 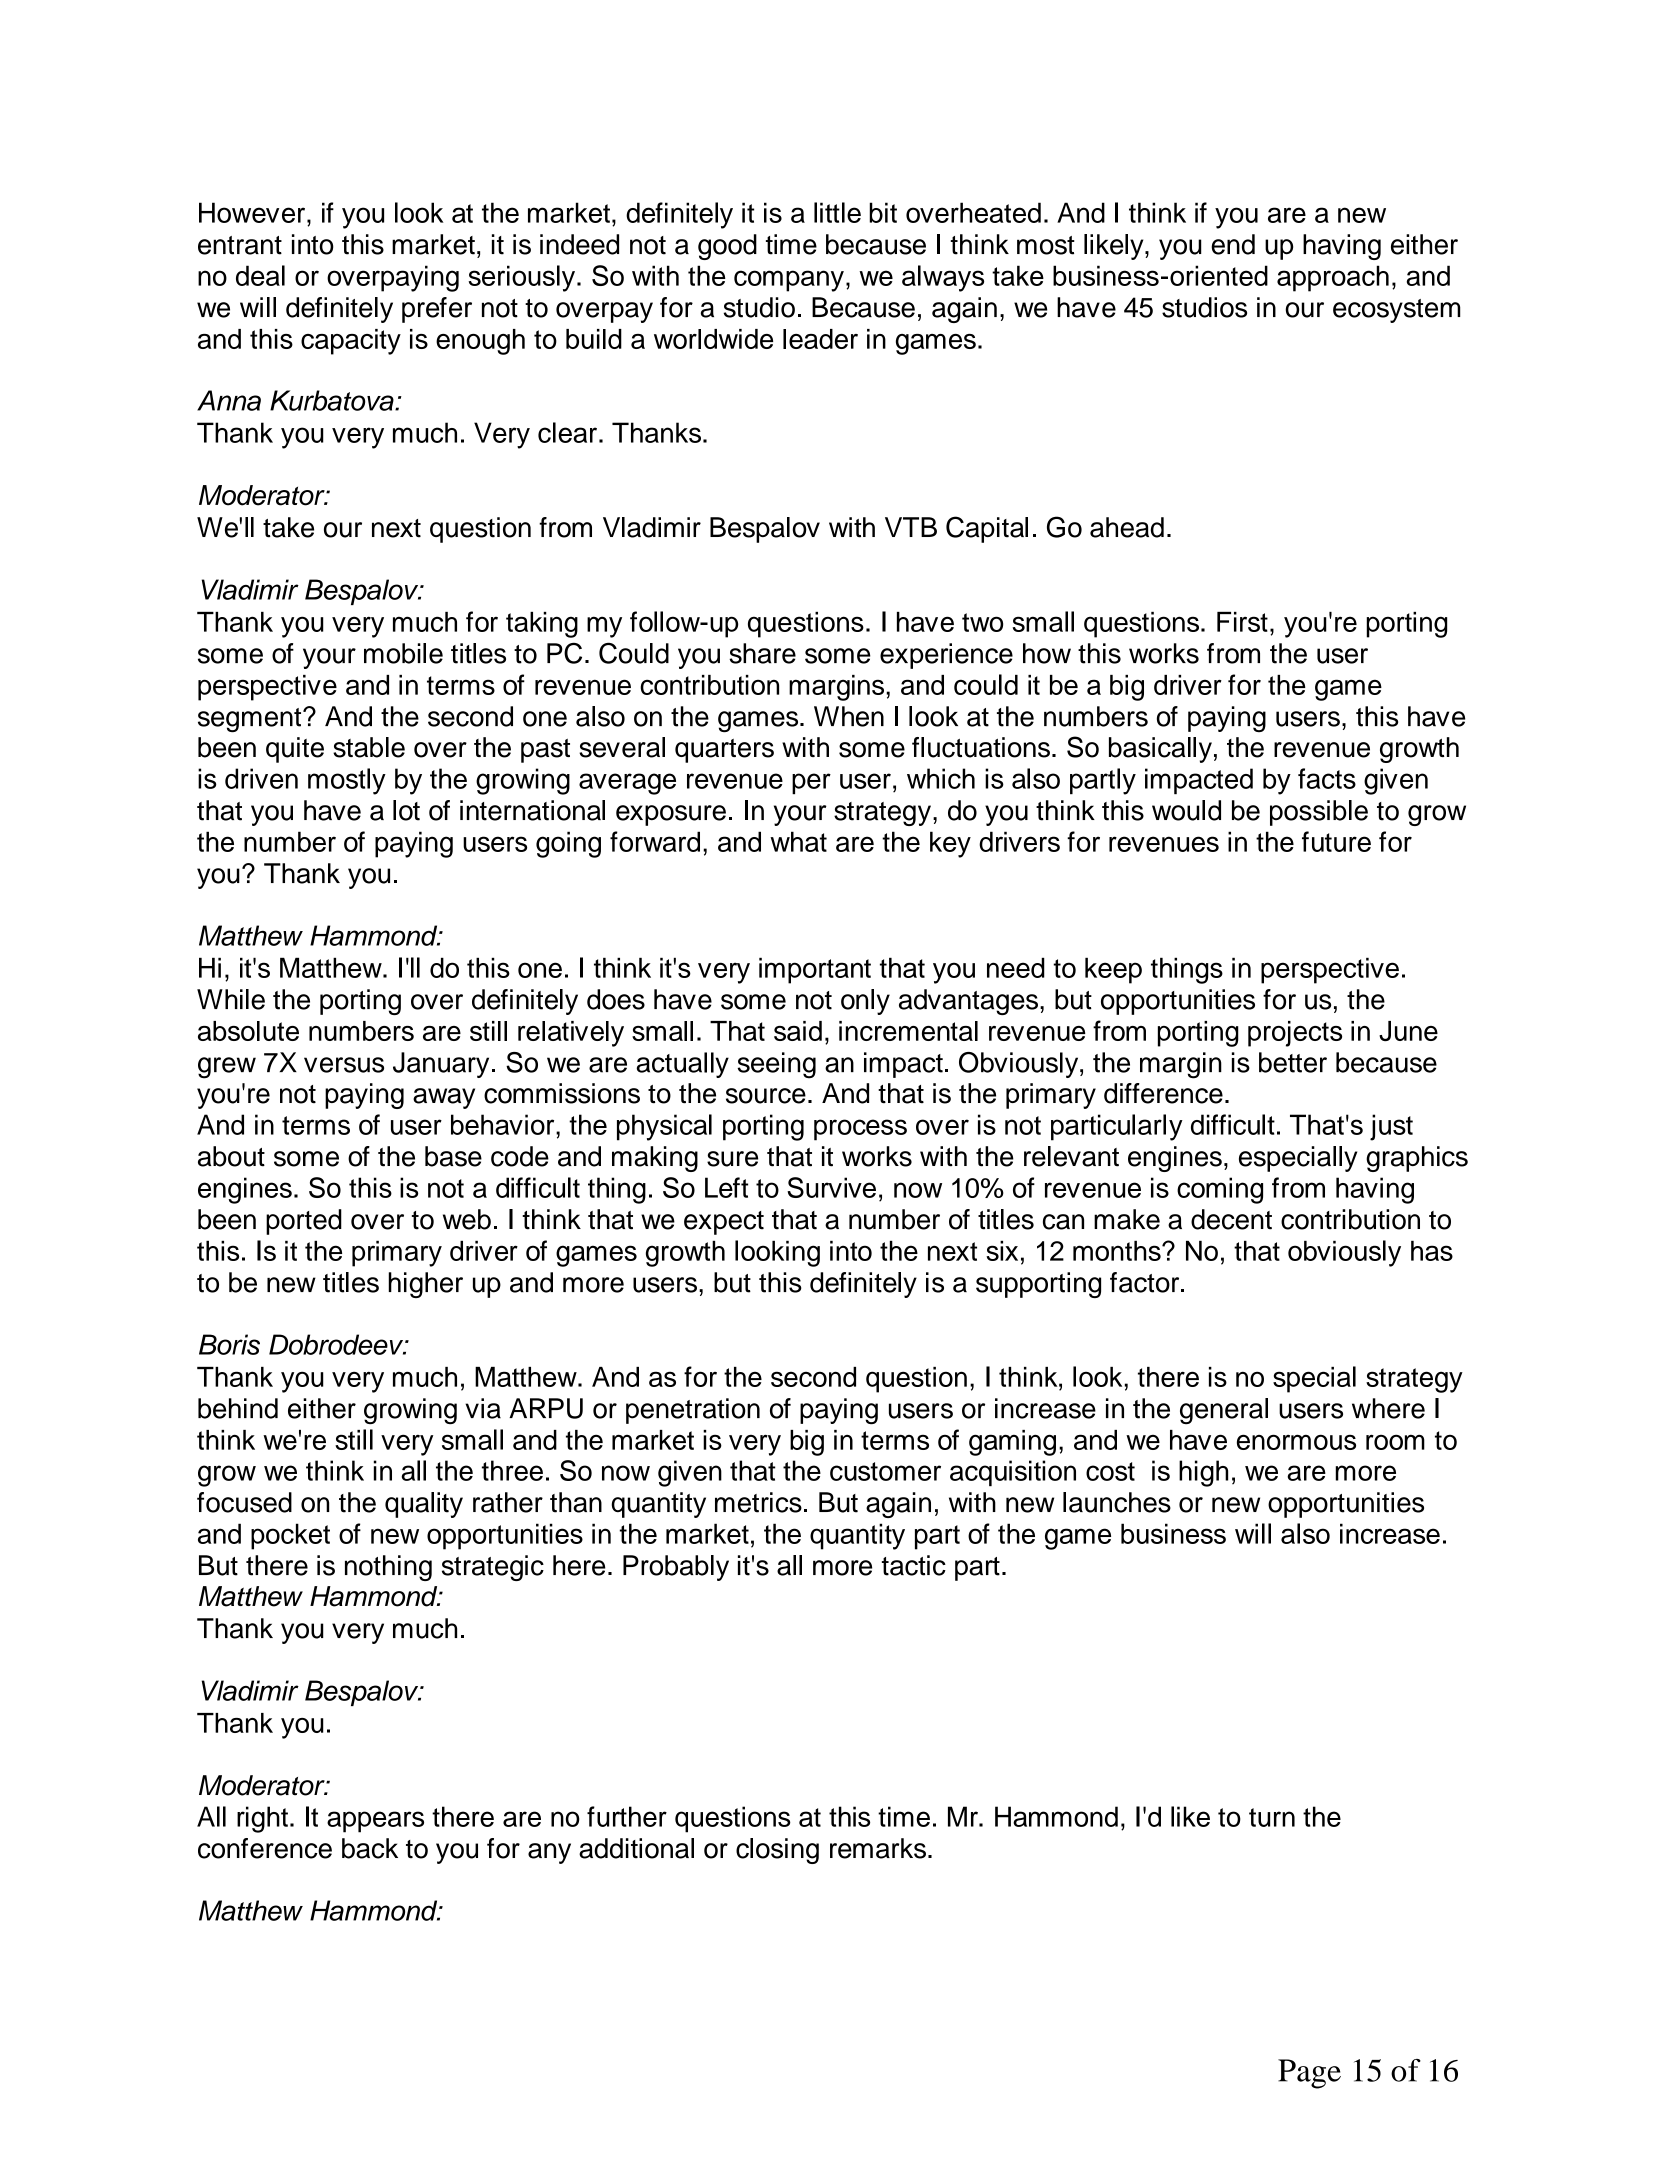 I want to click on enormous, so click(x=1296, y=1442).
